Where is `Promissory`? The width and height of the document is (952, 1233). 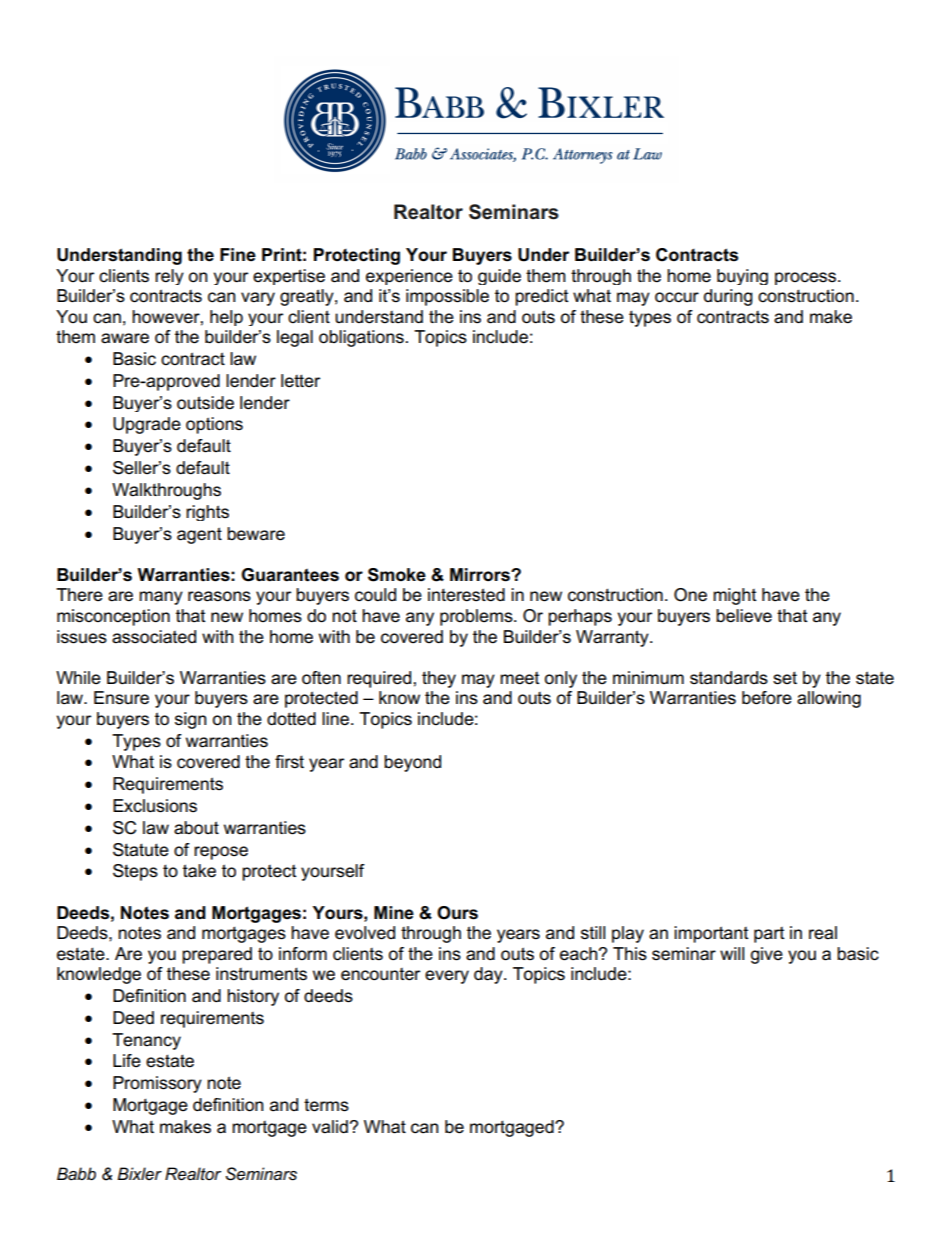
Promissory is located at coordinates (157, 1084).
